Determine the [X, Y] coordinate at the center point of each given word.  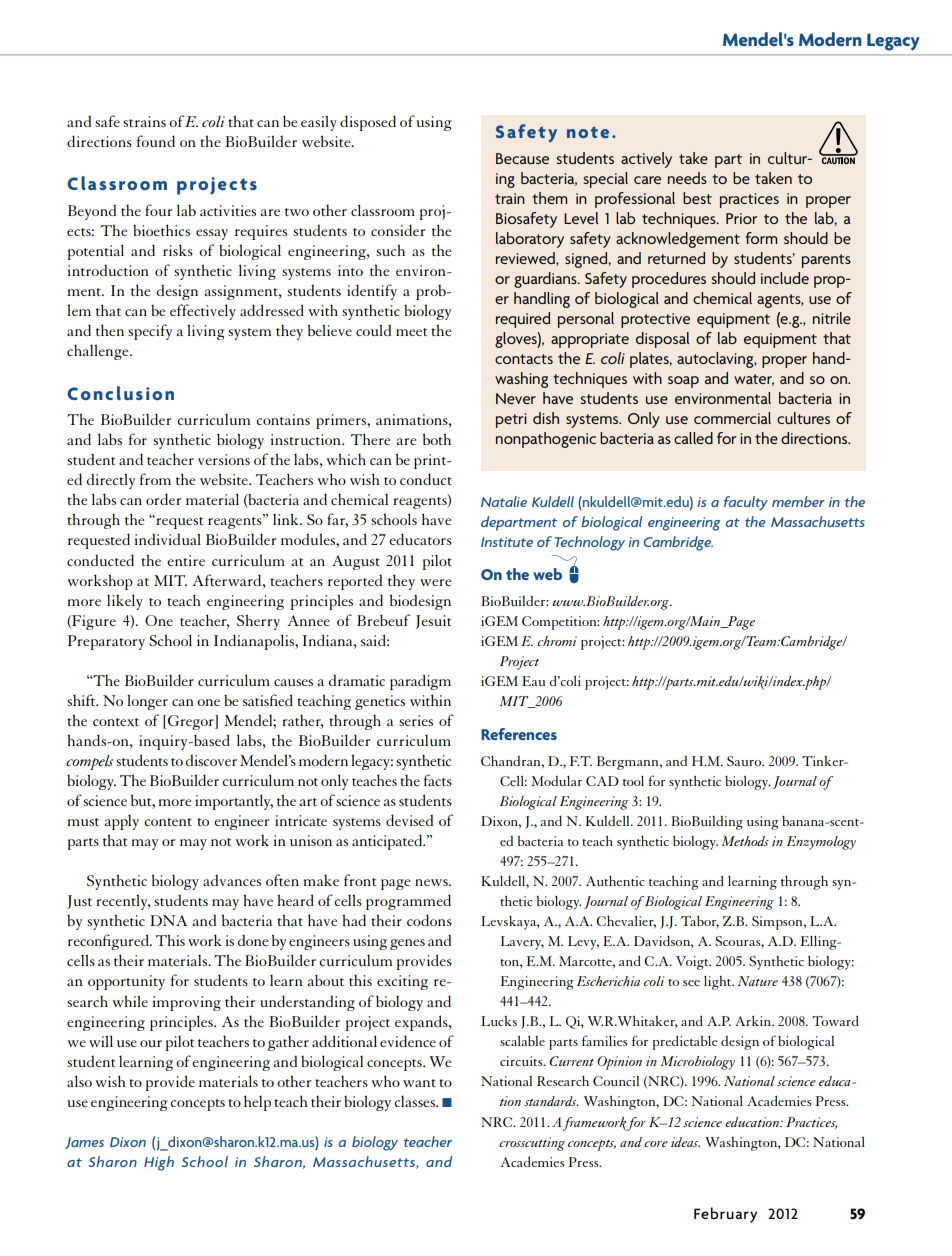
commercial [732, 418]
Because [522, 158]
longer [147, 702]
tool [633, 781]
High [159, 1163]
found [156, 141]
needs [687, 178]
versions [224, 459]
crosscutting [532, 1144]
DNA [168, 920]
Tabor [700, 922]
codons [429, 920]
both [437, 439]
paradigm [420, 682]
